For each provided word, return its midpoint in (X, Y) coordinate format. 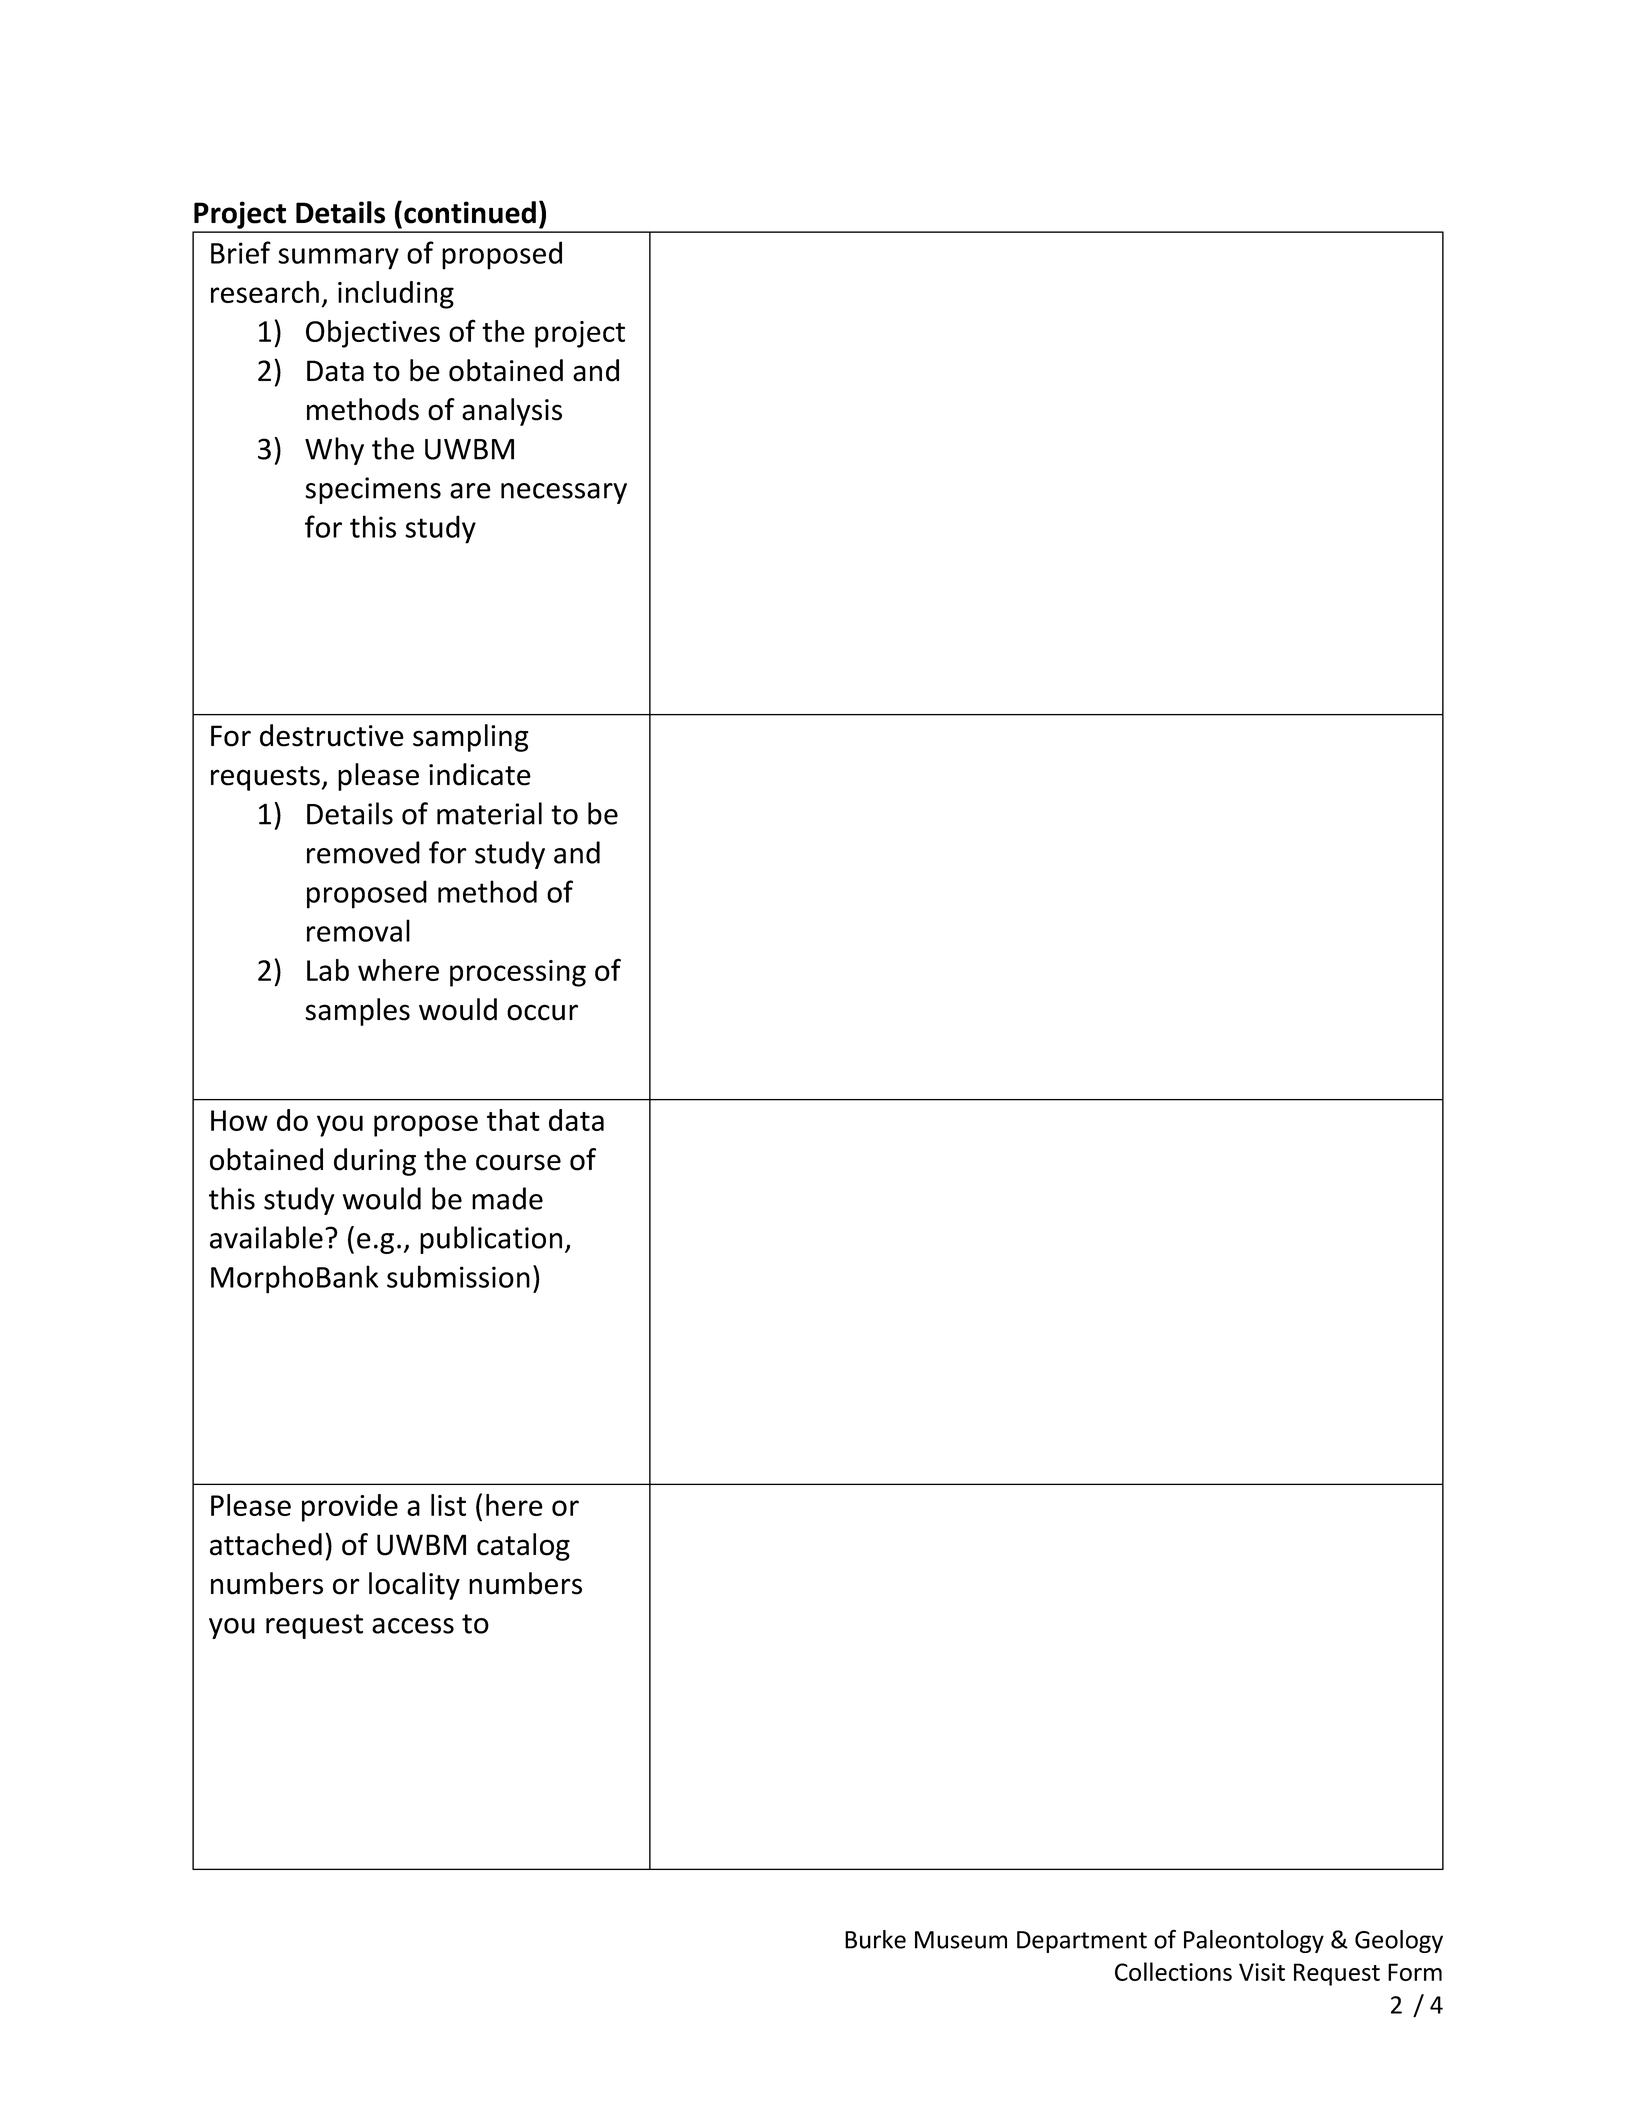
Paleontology (1254, 1941)
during (375, 1162)
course (518, 1162)
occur (542, 1012)
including (396, 295)
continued (470, 212)
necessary (564, 493)
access (413, 1626)
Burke (875, 1939)
